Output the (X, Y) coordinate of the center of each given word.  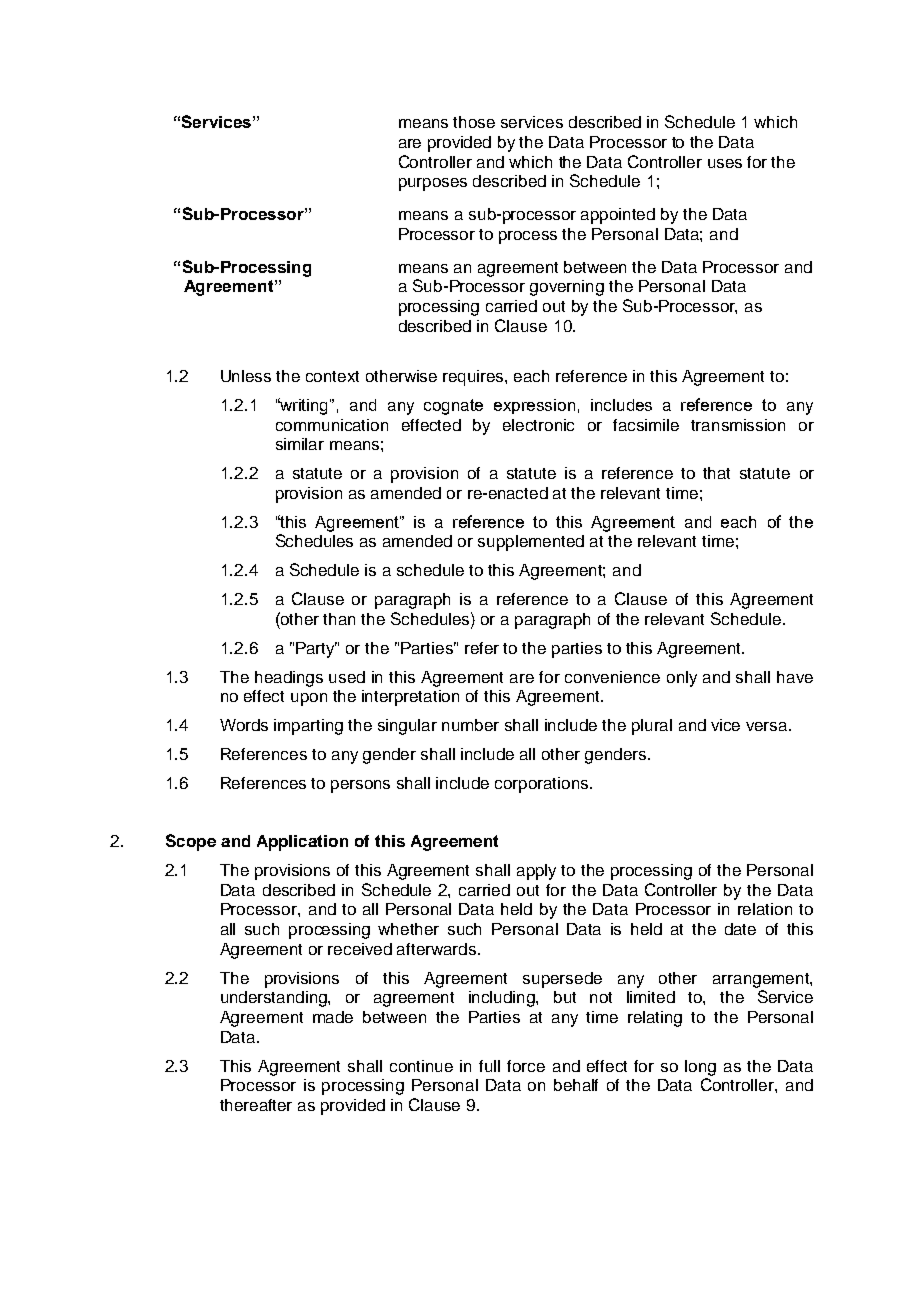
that (716, 473)
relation (765, 909)
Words (244, 725)
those (474, 122)
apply (536, 872)
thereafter (256, 1105)
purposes (433, 184)
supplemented (531, 543)
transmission (738, 425)
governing (567, 288)
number (470, 725)
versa (768, 726)
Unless (246, 376)
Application (302, 843)
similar (300, 444)
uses (725, 163)
